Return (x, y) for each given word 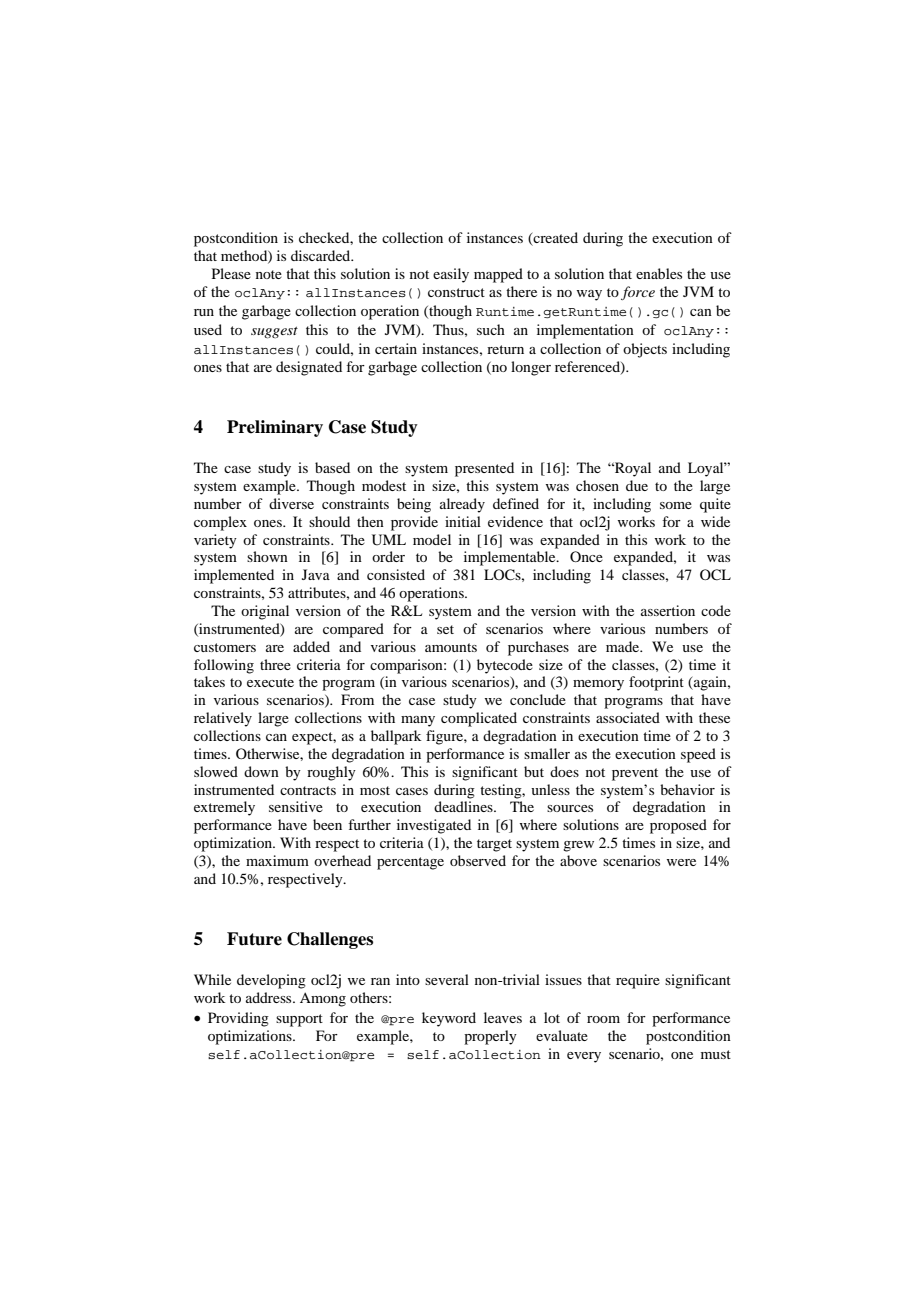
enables (659, 273)
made (624, 646)
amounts (451, 647)
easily (451, 275)
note (269, 274)
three (275, 664)
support (299, 1020)
